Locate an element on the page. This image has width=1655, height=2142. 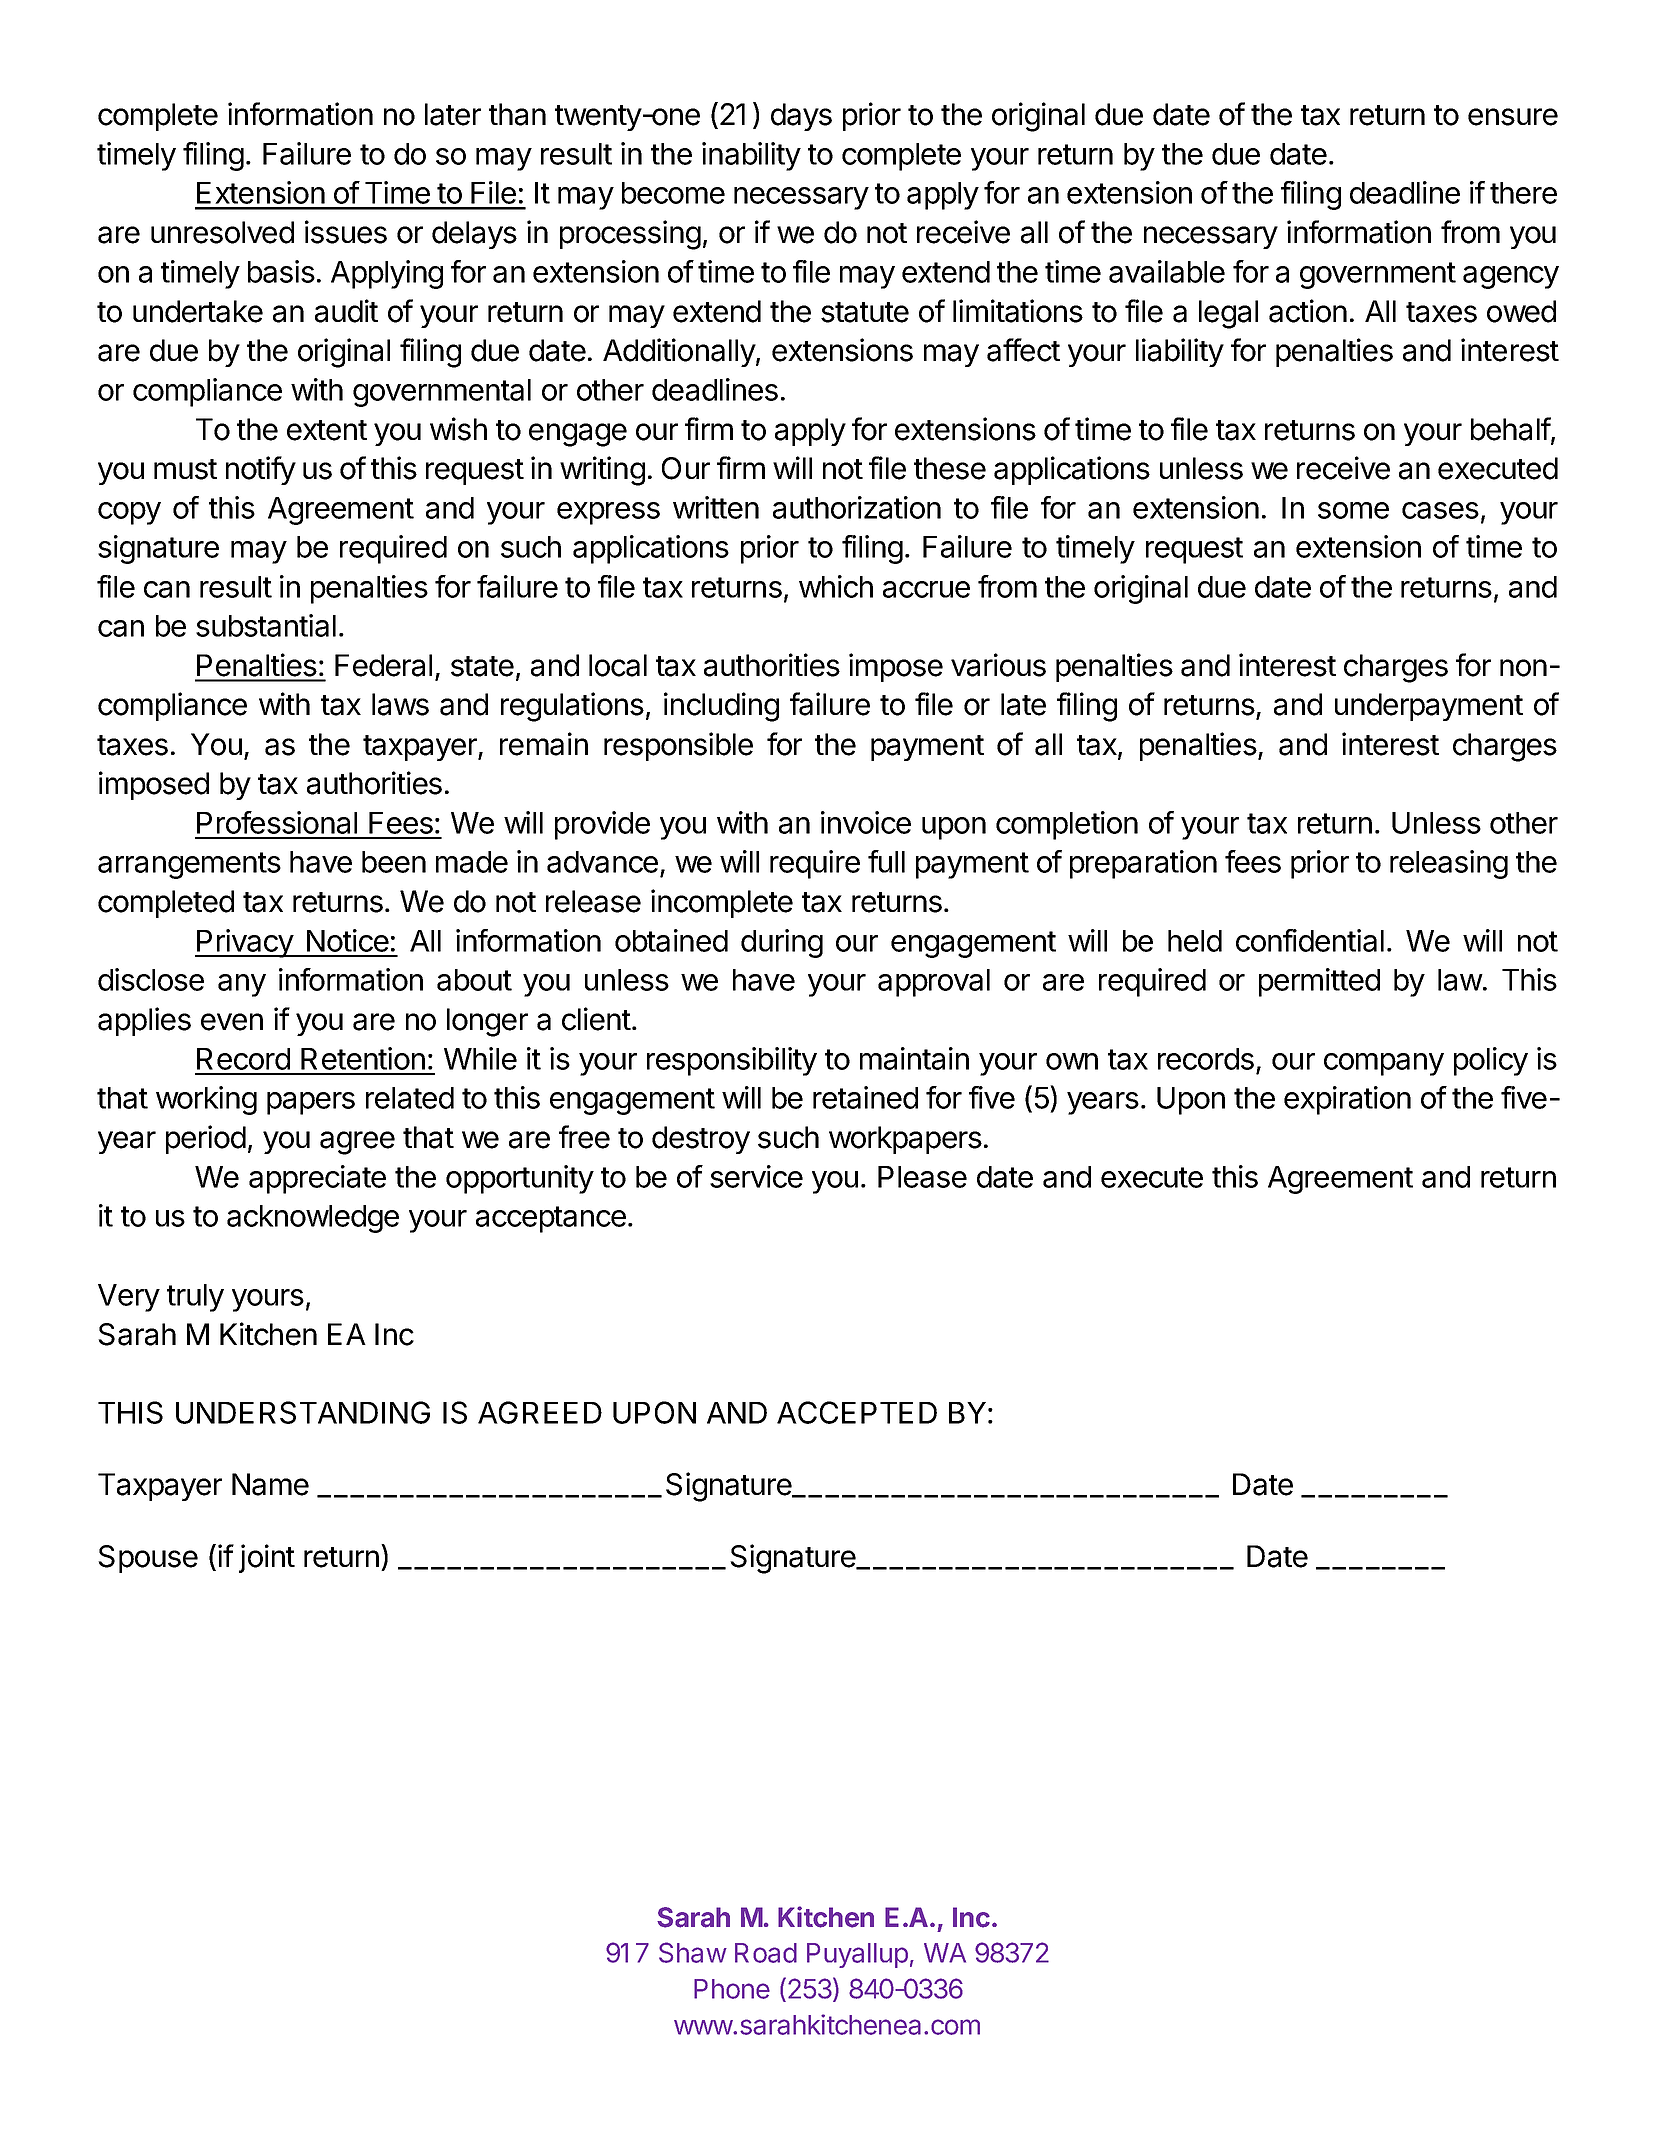
company is located at coordinates (1384, 1064).
